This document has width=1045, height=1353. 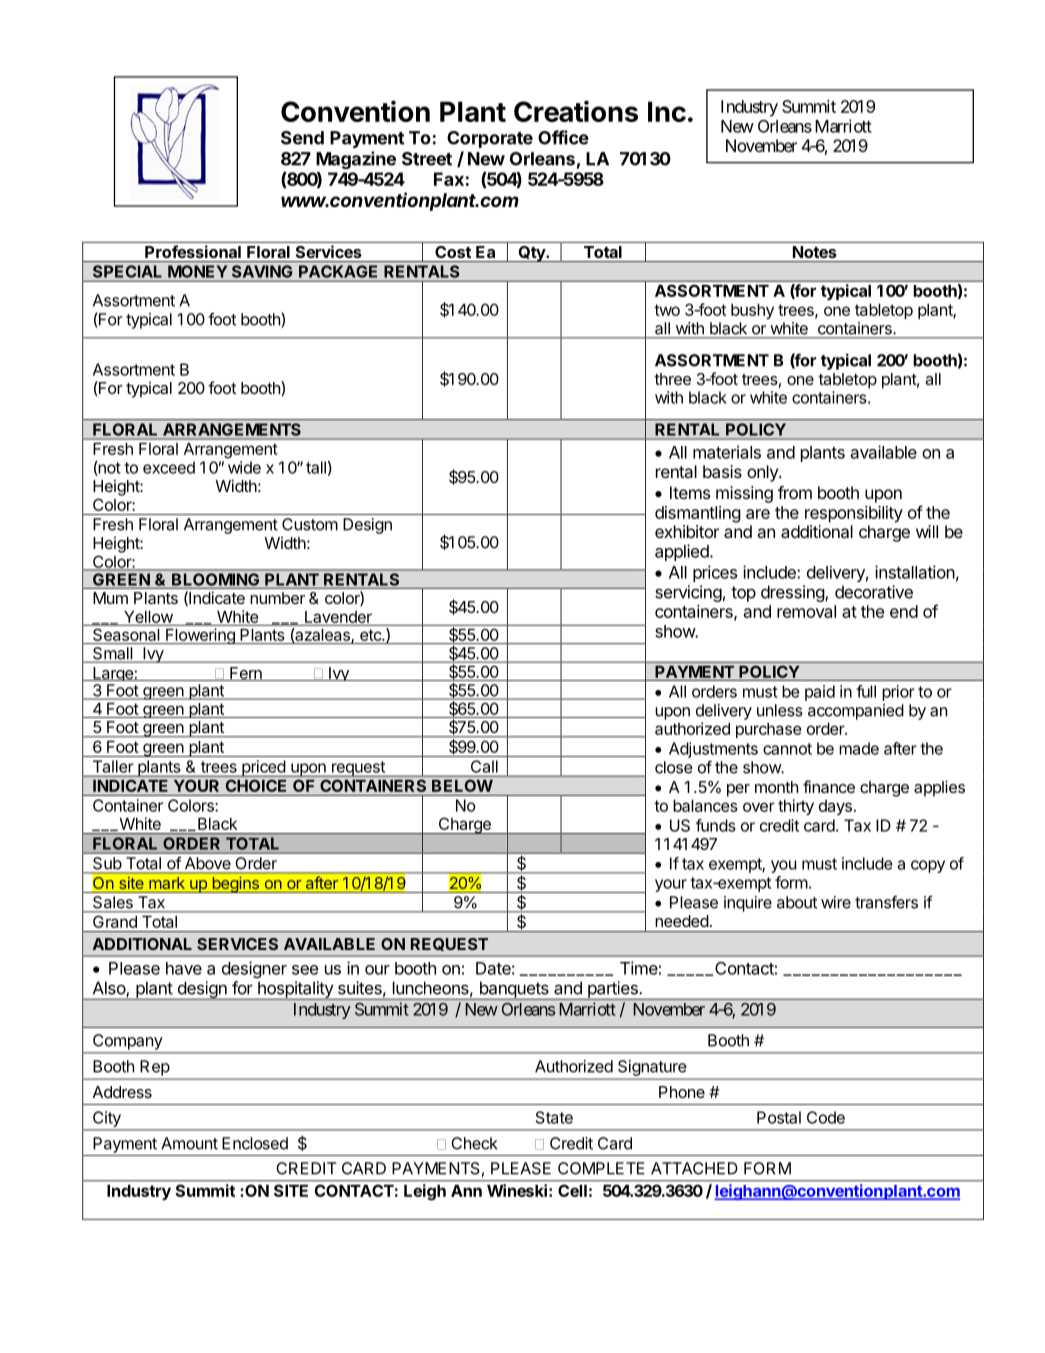 What do you see at coordinates (705, 806) in the document?
I see `balances` at bounding box center [705, 806].
